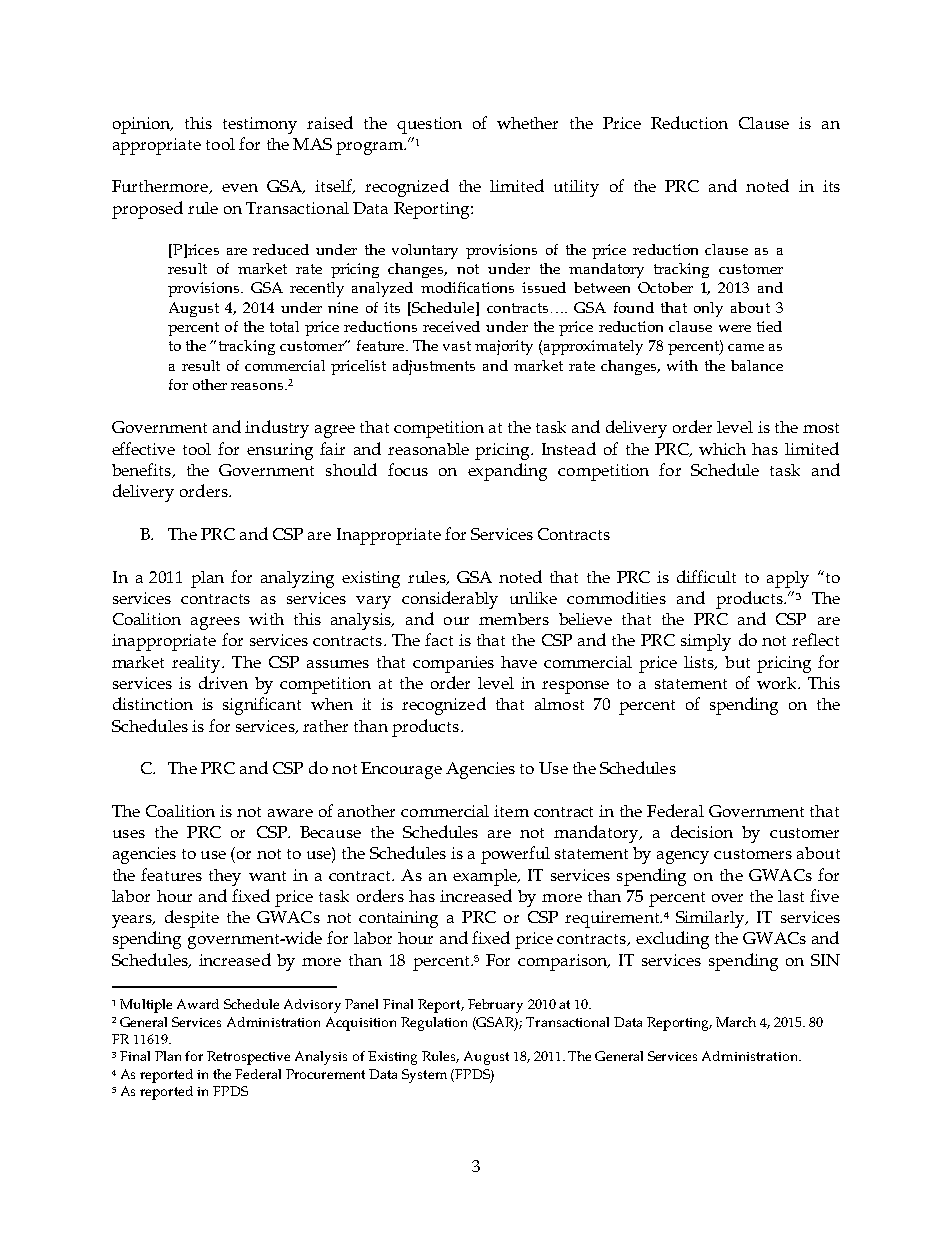  Describe the element at coordinates (511, 811) in the page. I see `item` at that location.
